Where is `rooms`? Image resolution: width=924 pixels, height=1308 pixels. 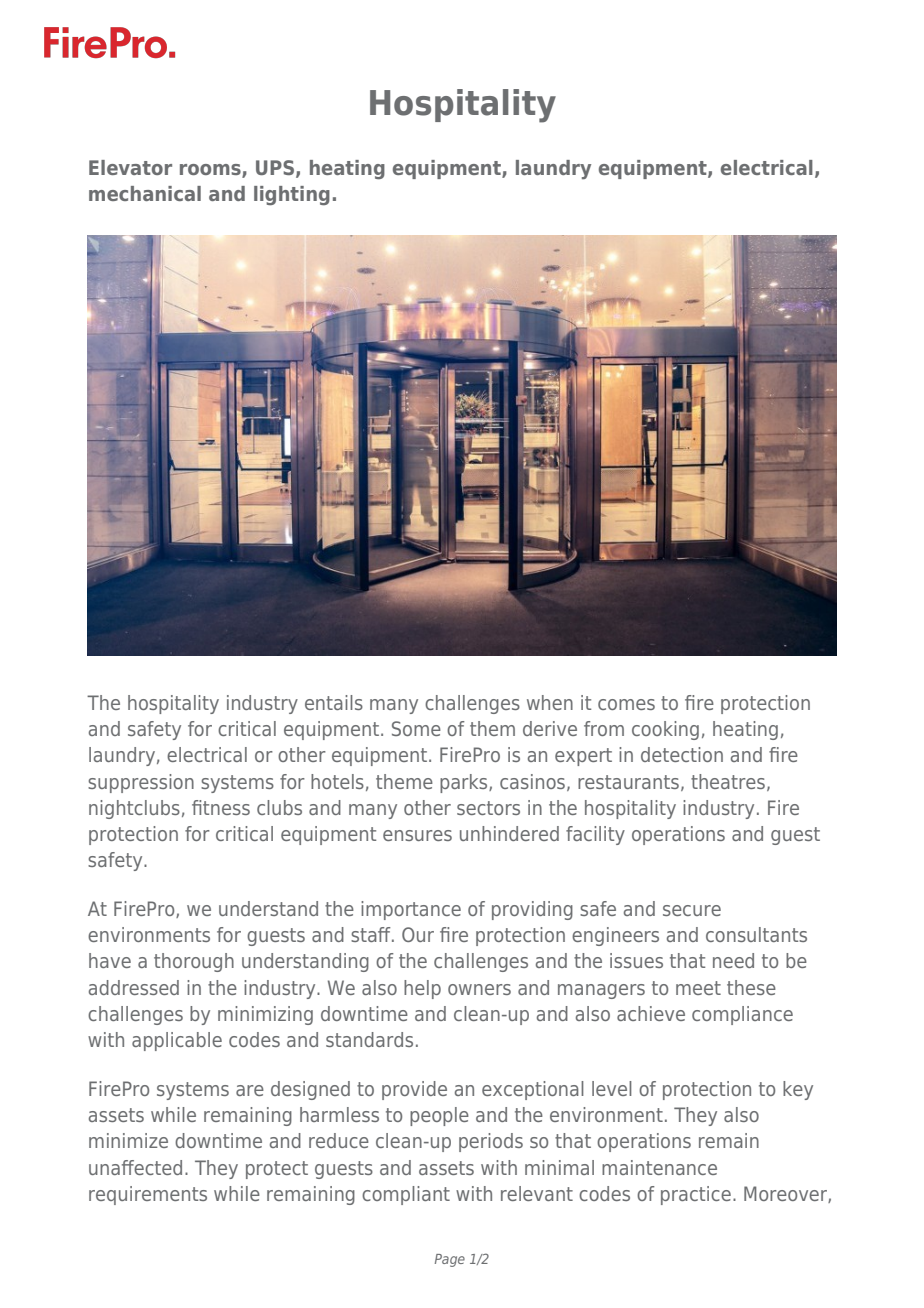
rooms is located at coordinates (211, 170).
